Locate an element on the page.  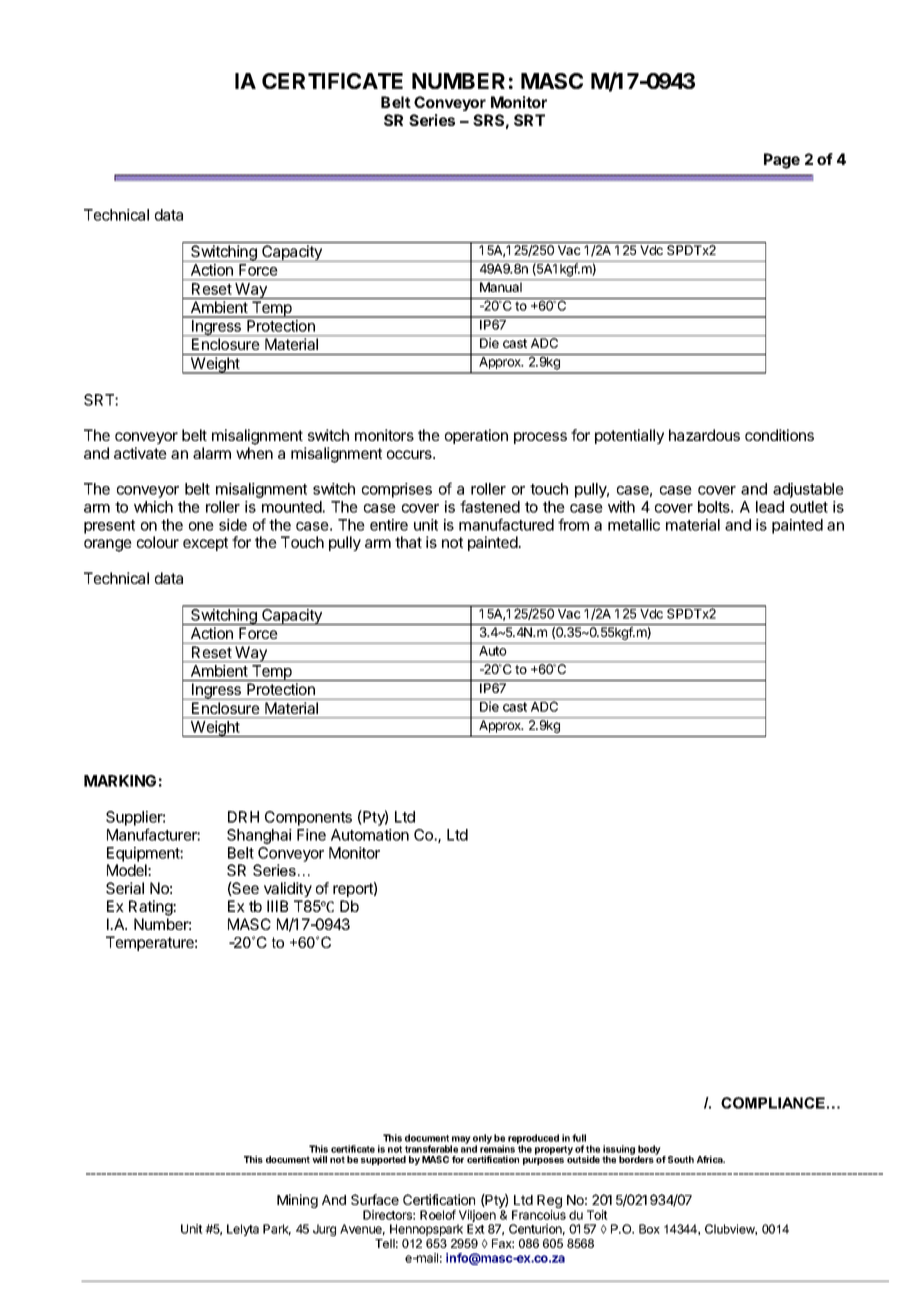
that is located at coordinates (408, 542).
